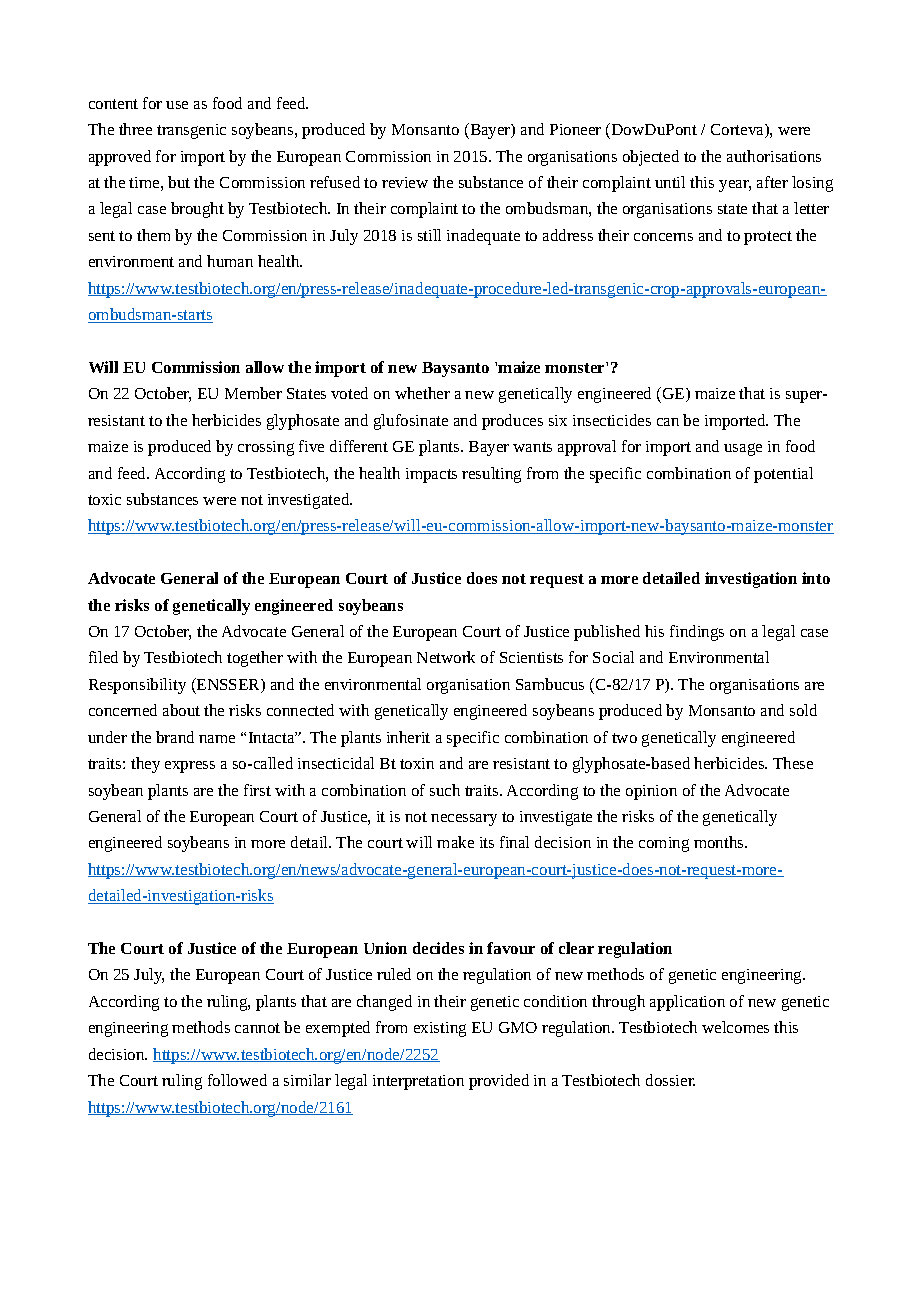 The height and width of the document is (1308, 924). Describe the element at coordinates (772, 182) in the document. I see `after` at that location.
